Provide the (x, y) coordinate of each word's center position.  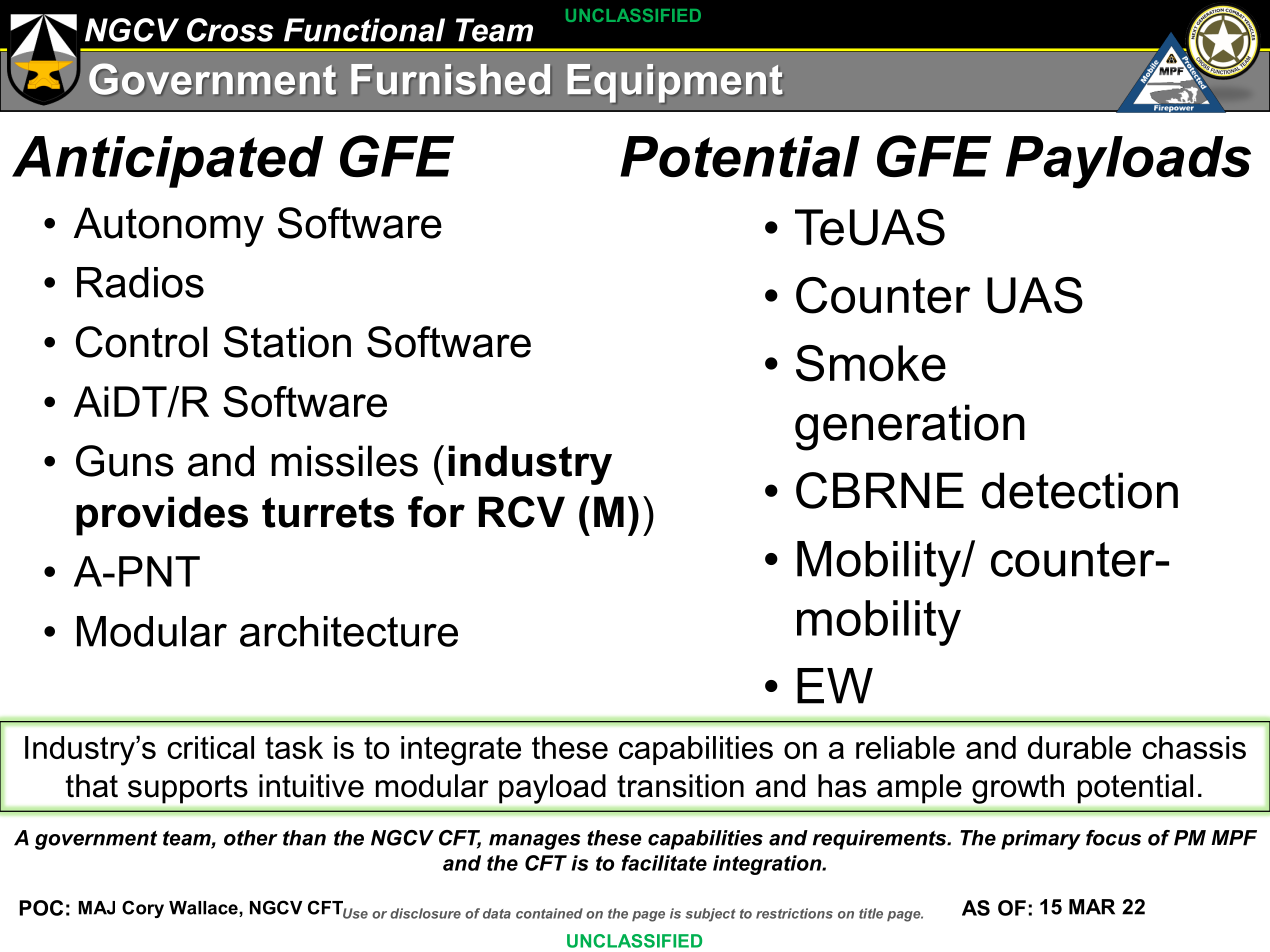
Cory (143, 909)
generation (910, 427)
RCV (522, 512)
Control (141, 342)
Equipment (675, 83)
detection (1080, 490)
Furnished (450, 79)
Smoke (871, 363)
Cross (230, 30)
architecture (349, 631)
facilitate (664, 863)
